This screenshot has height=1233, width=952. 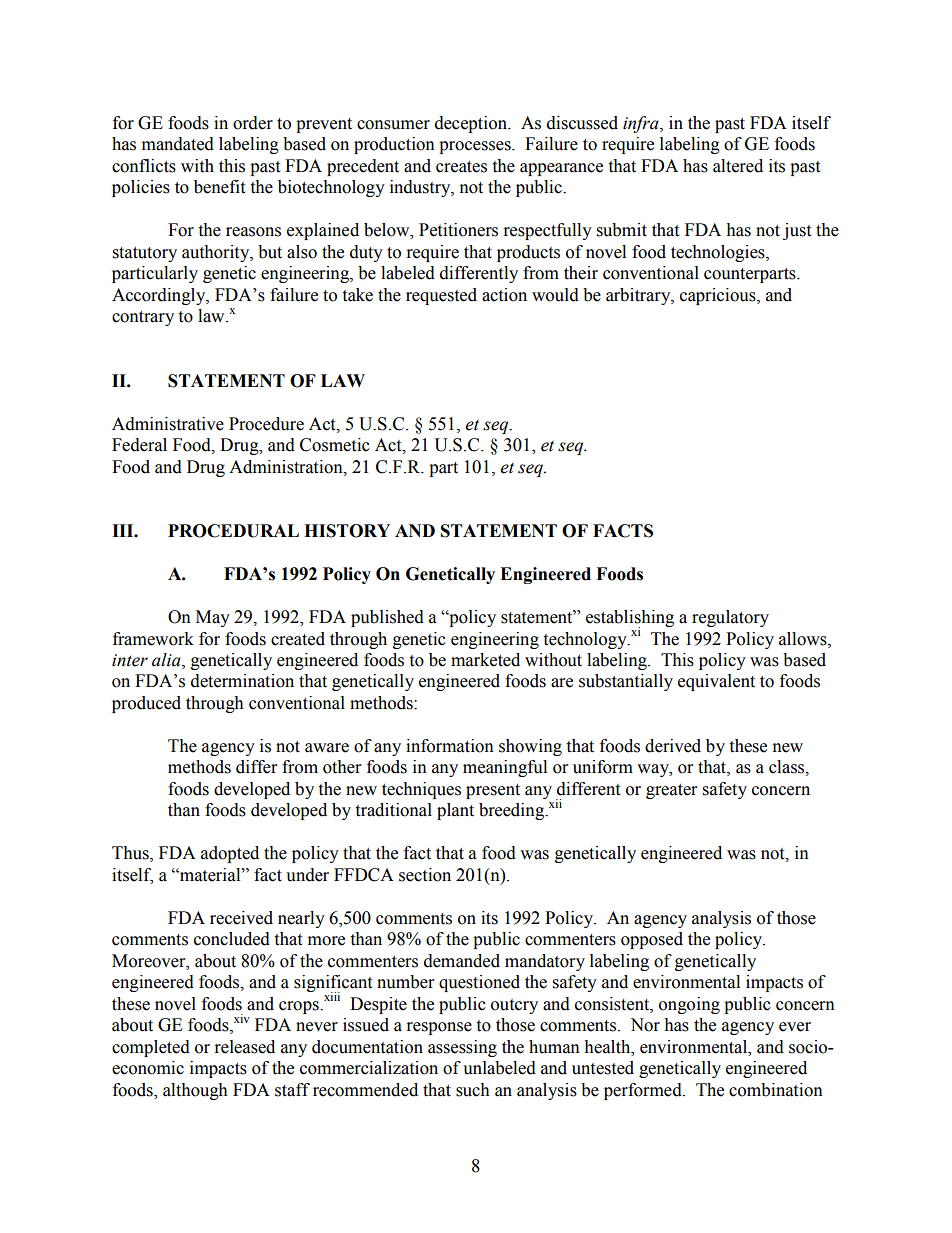 I want to click on processes, so click(x=476, y=147).
